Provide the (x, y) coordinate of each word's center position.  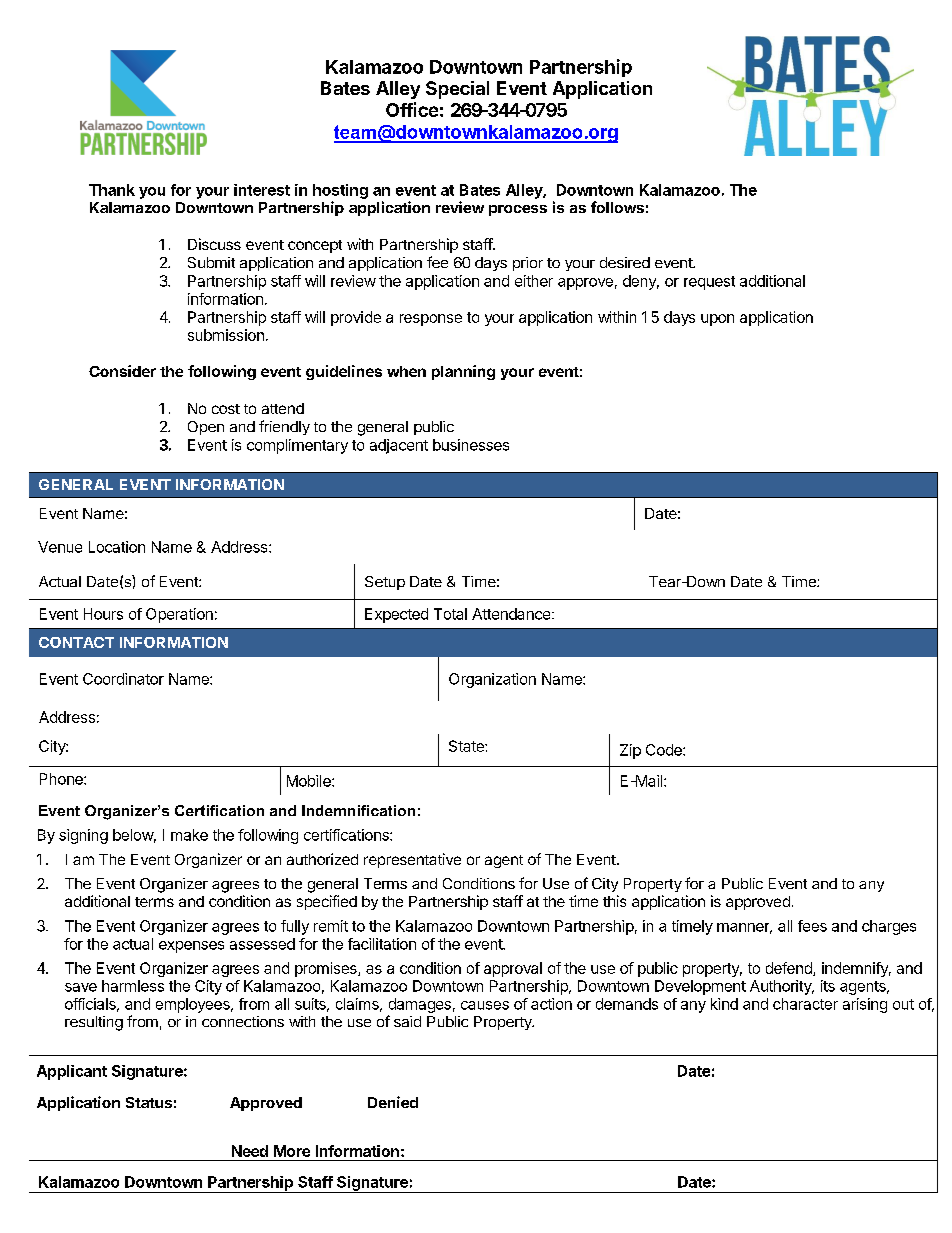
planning (463, 372)
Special (457, 90)
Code (665, 750)
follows (617, 207)
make (189, 835)
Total (450, 614)
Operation (179, 615)
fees (812, 926)
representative (412, 860)
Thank (112, 190)
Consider (122, 371)
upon (717, 320)
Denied (393, 1102)
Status (149, 1102)
